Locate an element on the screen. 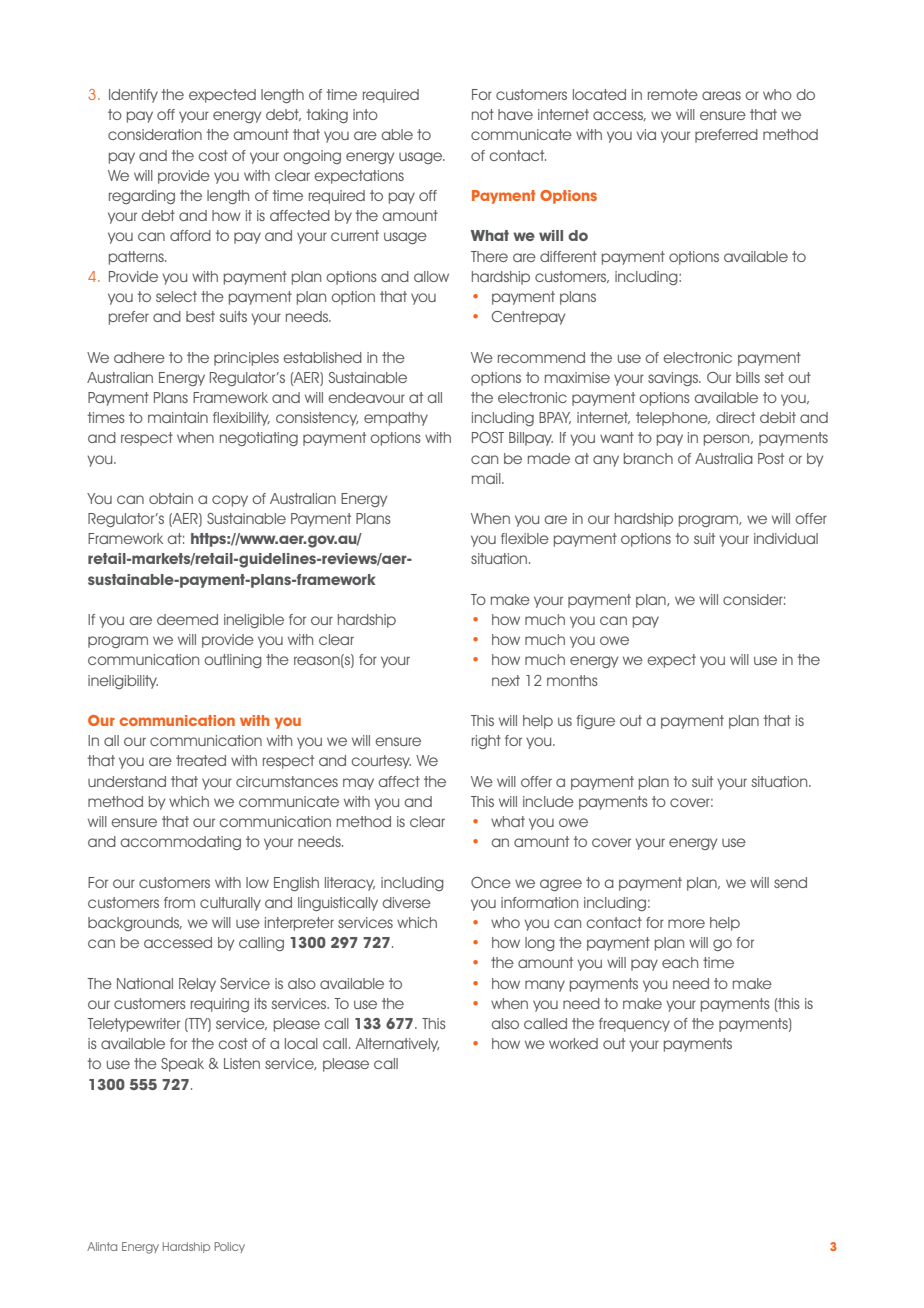  Once is located at coordinates (491, 882).
